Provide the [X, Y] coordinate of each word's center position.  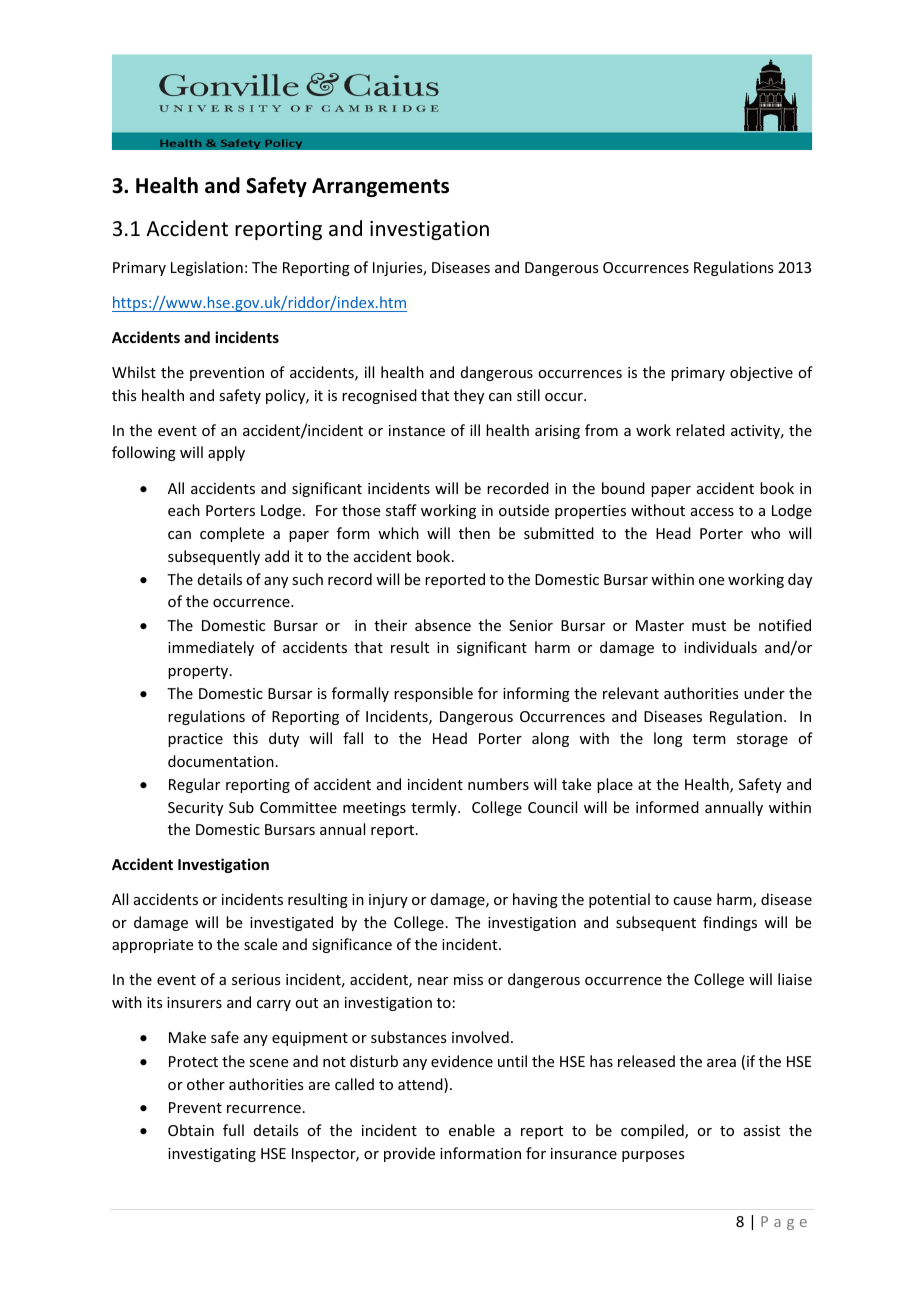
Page [784, 1223]
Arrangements [380, 187]
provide [409, 1154]
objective [761, 373]
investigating [212, 1155]
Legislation [207, 268]
